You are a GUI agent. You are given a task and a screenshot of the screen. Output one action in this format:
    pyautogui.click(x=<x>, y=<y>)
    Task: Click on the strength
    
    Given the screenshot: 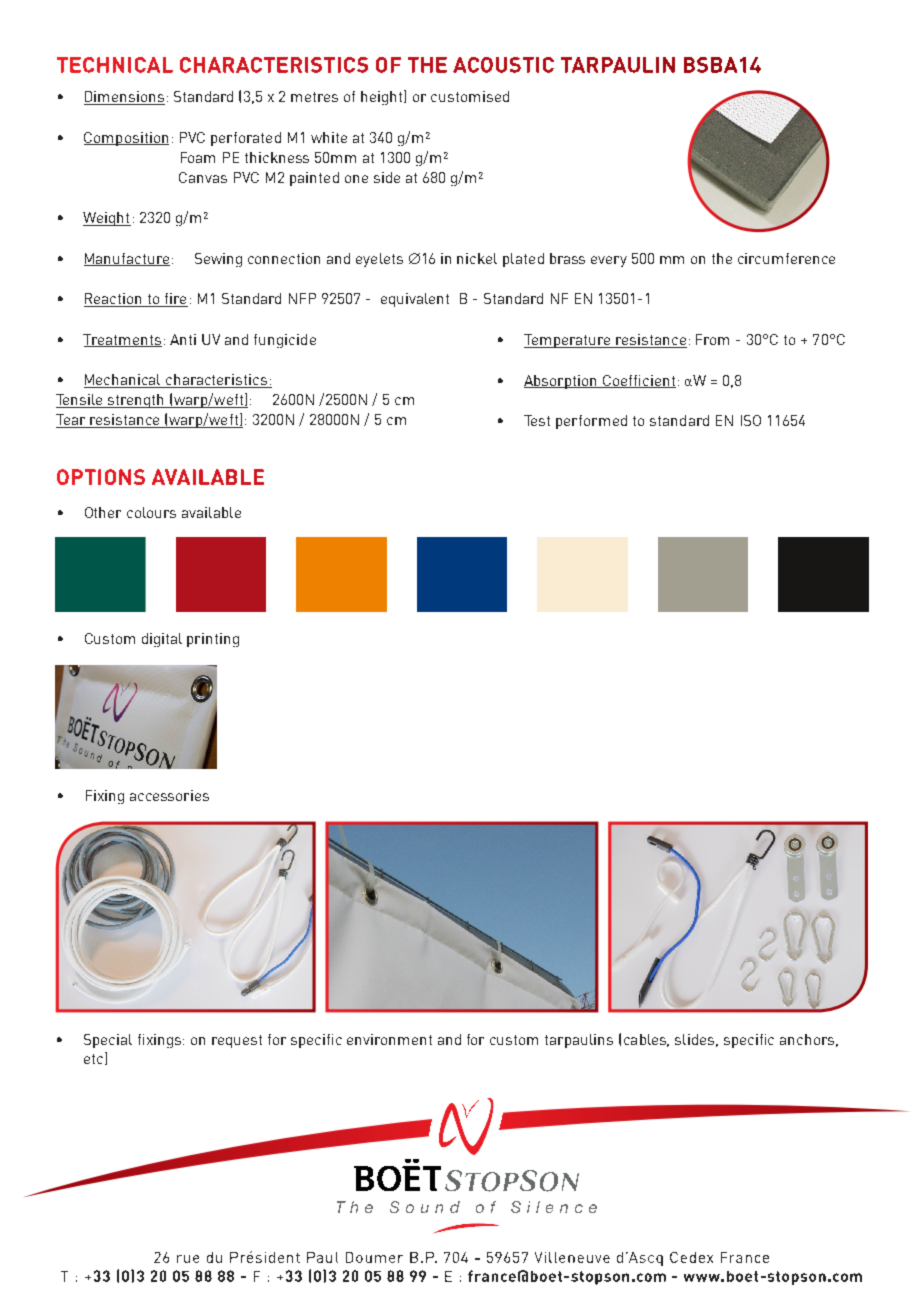 What is the action you would take?
    pyautogui.click(x=136, y=401)
